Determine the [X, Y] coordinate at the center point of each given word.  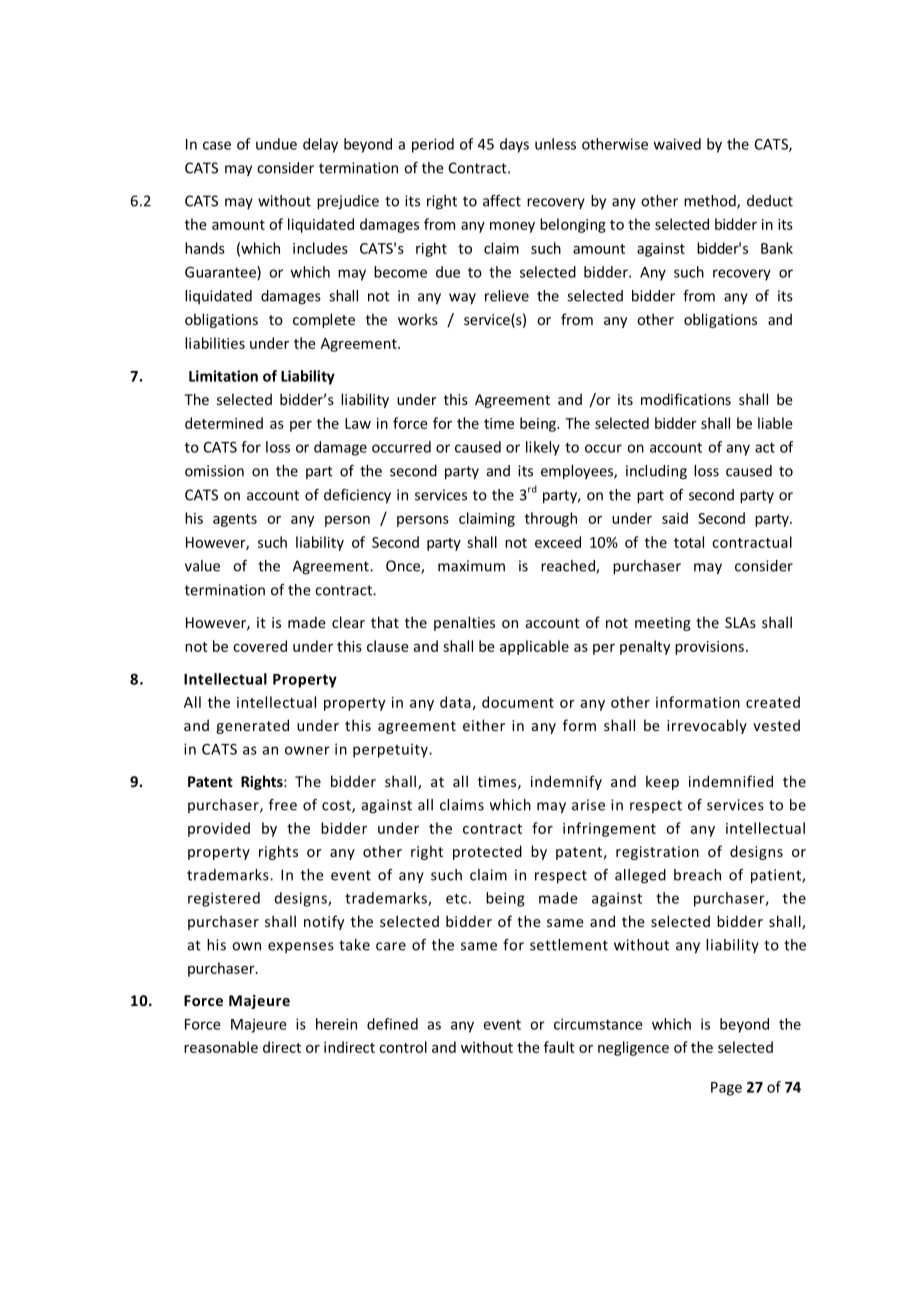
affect [502, 201]
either [484, 725]
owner [307, 750]
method [711, 202]
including [656, 472]
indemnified [731, 781]
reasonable [221, 1047]
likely [543, 448]
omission [214, 471]
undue [276, 144]
